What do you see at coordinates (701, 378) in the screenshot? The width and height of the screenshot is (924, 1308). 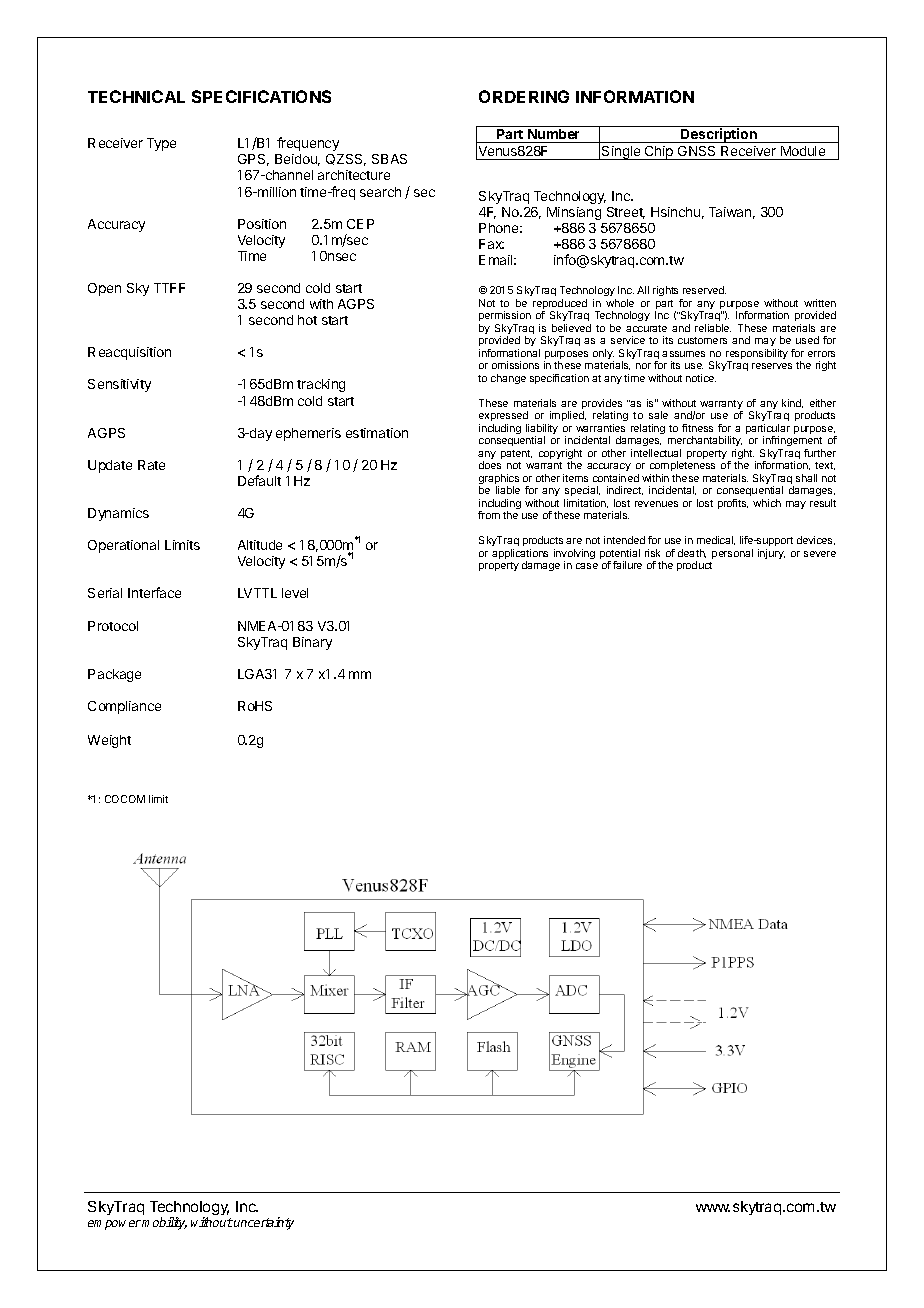 I see `notice` at bounding box center [701, 378].
